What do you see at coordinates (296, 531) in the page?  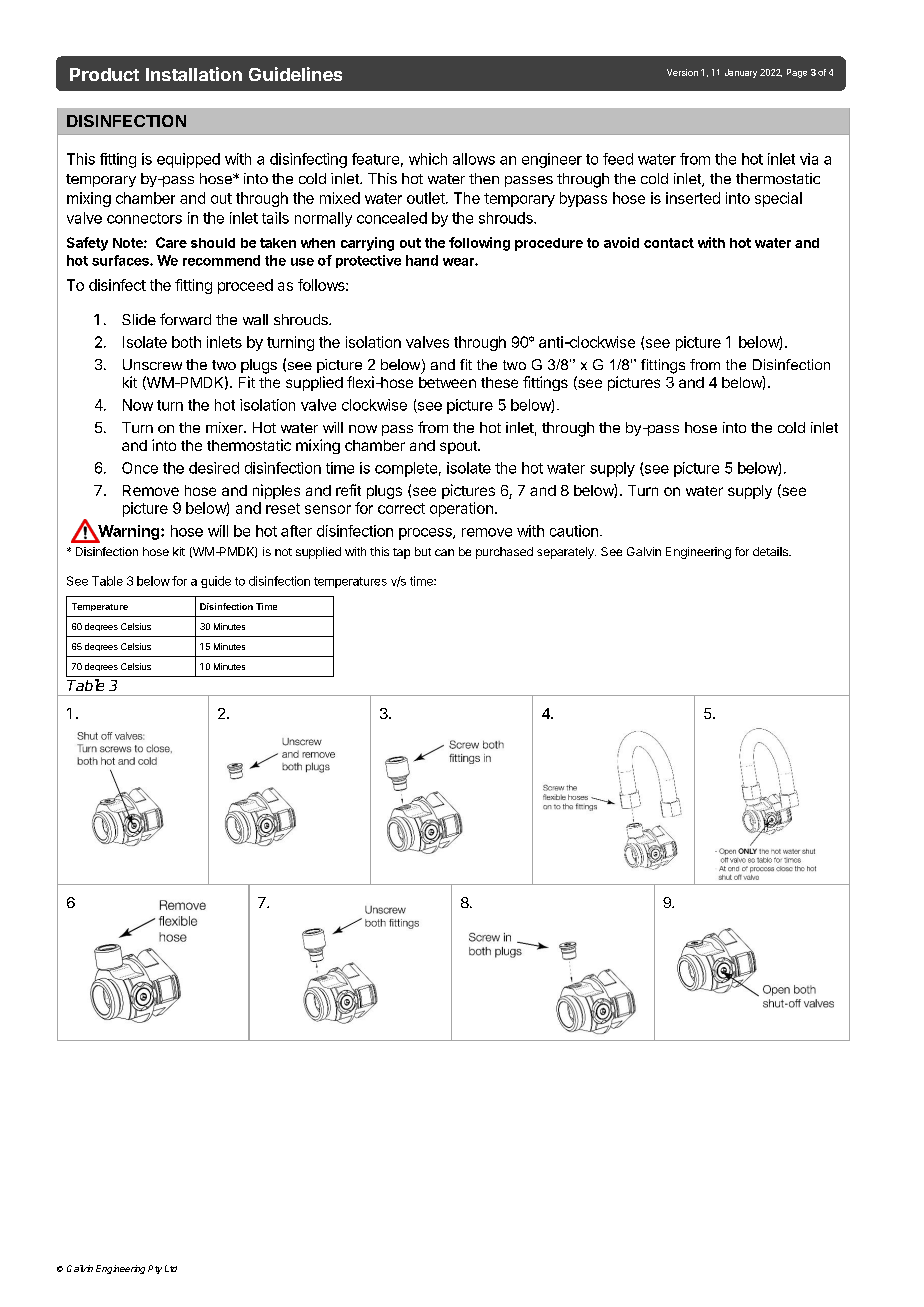 I see `after` at bounding box center [296, 531].
